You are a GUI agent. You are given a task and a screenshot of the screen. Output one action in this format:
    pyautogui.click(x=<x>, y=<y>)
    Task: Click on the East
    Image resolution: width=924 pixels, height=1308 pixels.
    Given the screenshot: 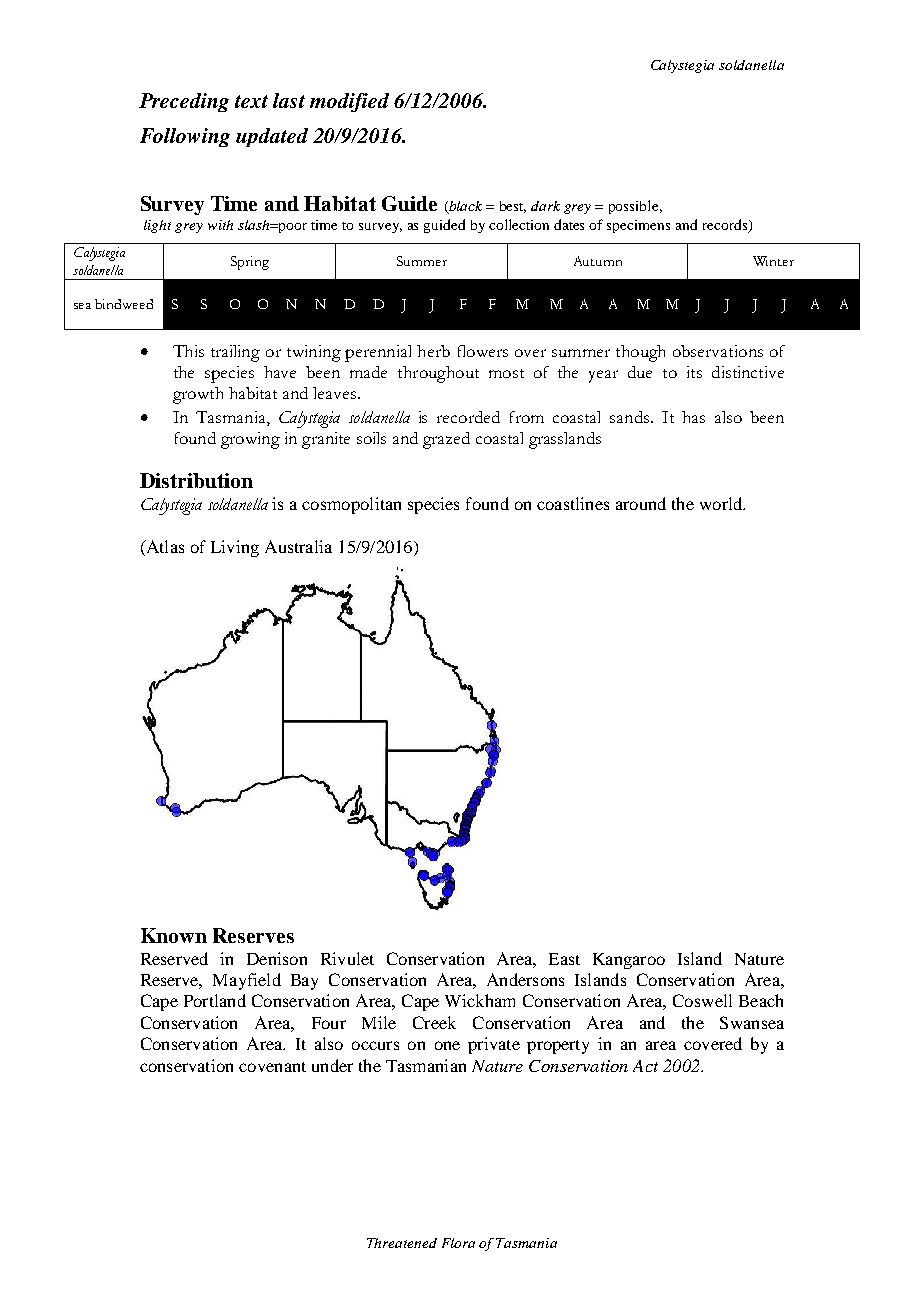 What is the action you would take?
    pyautogui.click(x=564, y=959)
